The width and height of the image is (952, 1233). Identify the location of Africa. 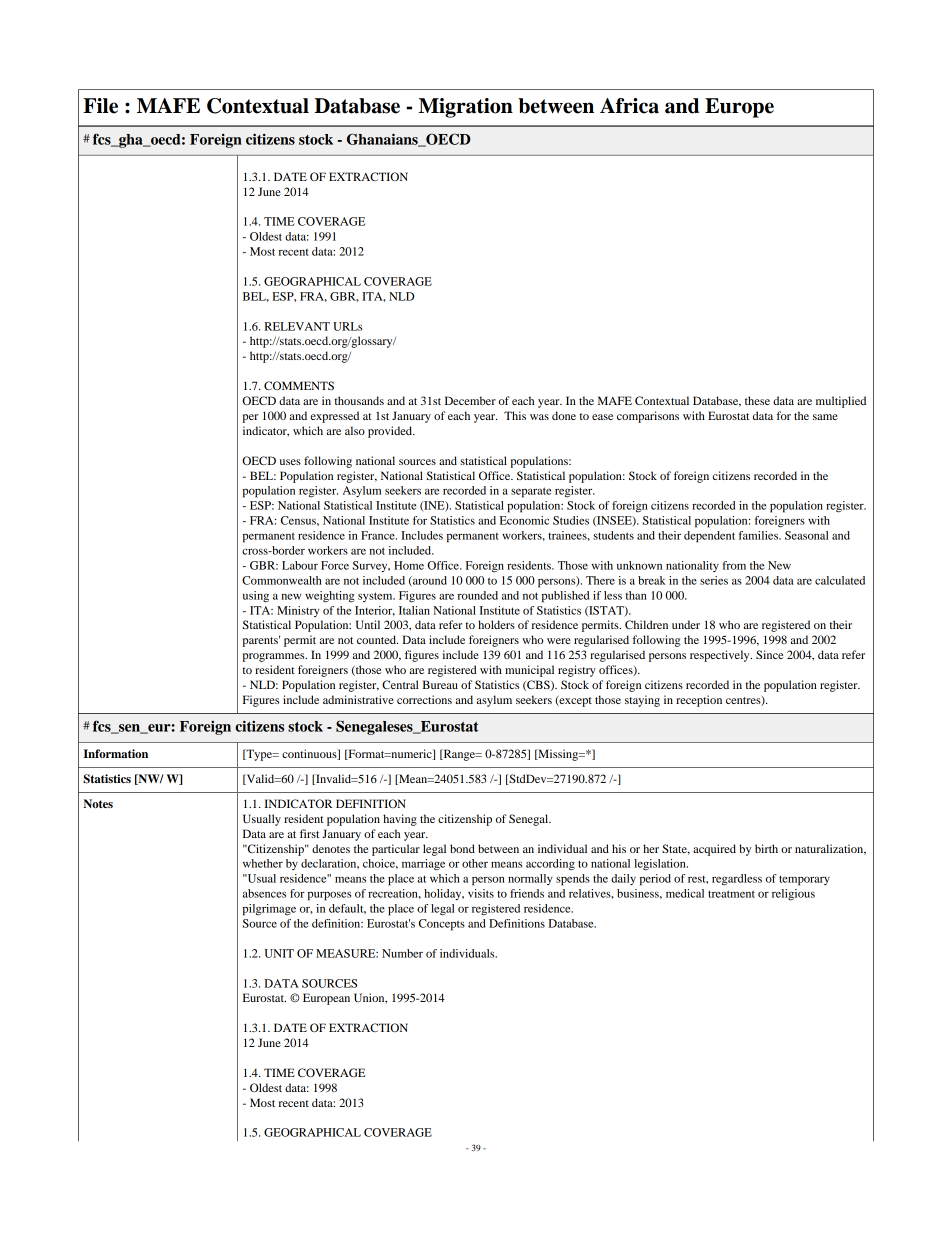
(629, 106).
